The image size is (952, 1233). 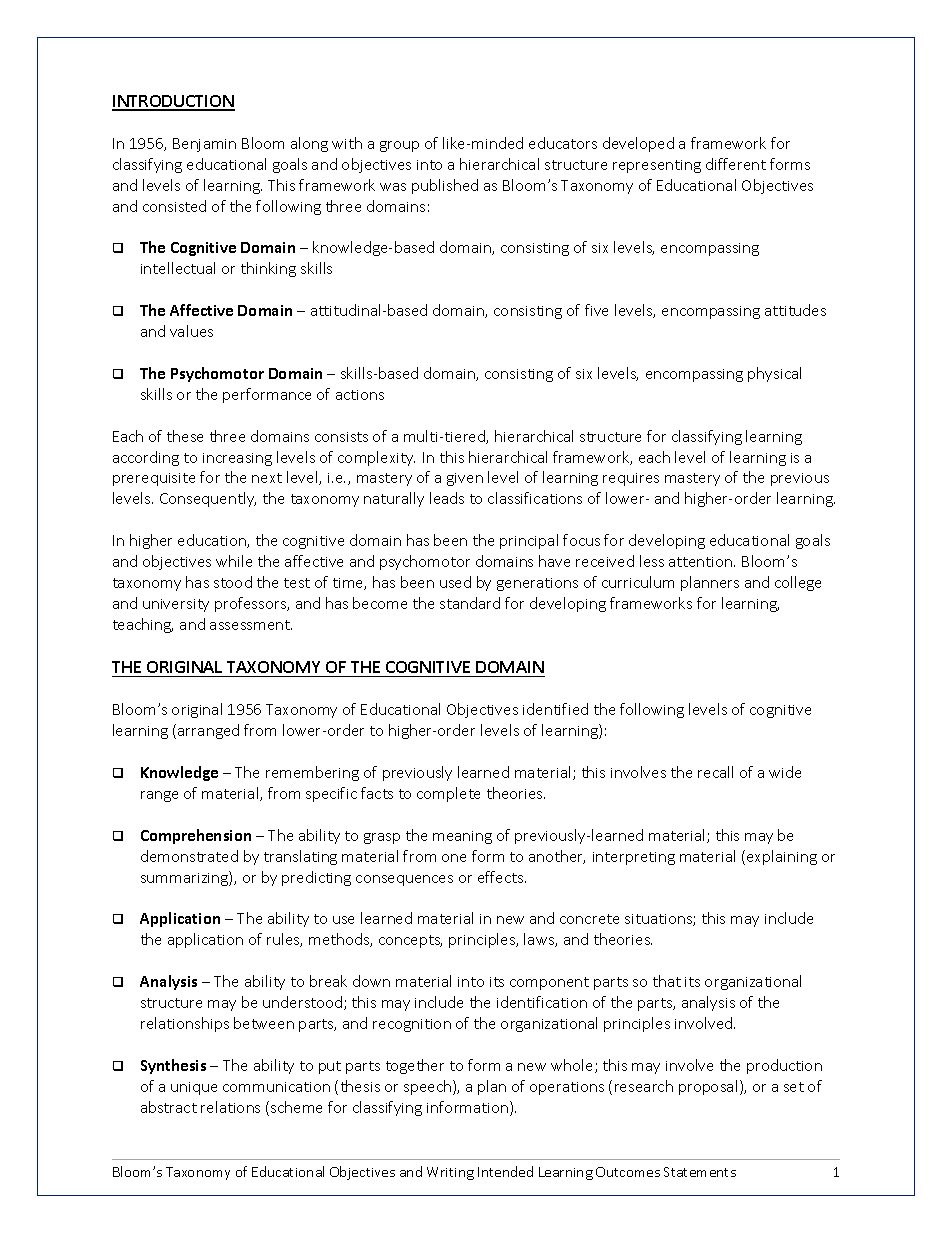 What do you see at coordinates (465, 479) in the screenshot?
I see `given` at bounding box center [465, 479].
